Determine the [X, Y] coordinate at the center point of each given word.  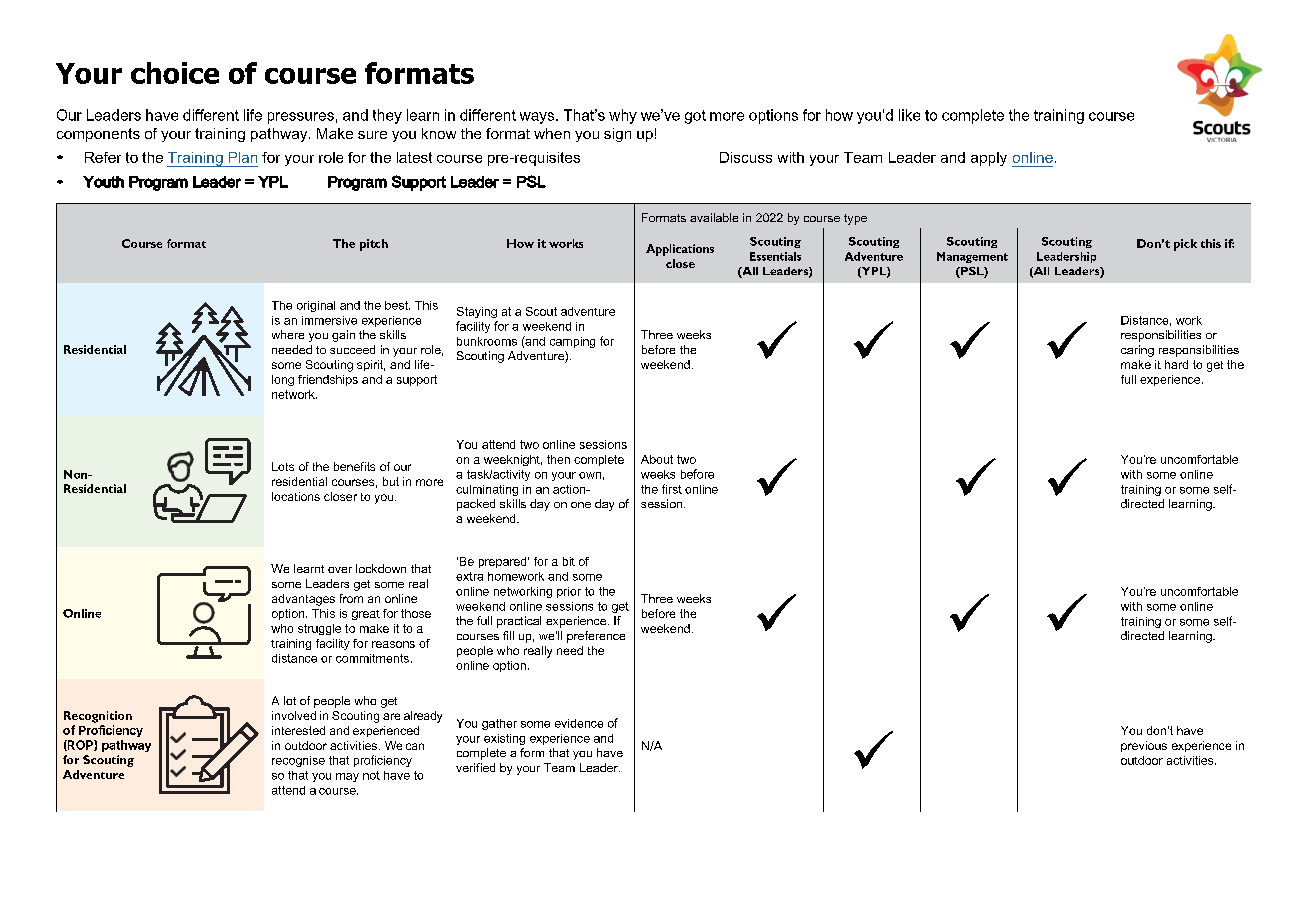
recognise [298, 761]
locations [296, 496]
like [909, 115]
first [672, 489]
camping [572, 342]
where [288, 334]
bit [569, 561]
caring [1137, 351]
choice [175, 73]
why [623, 116]
